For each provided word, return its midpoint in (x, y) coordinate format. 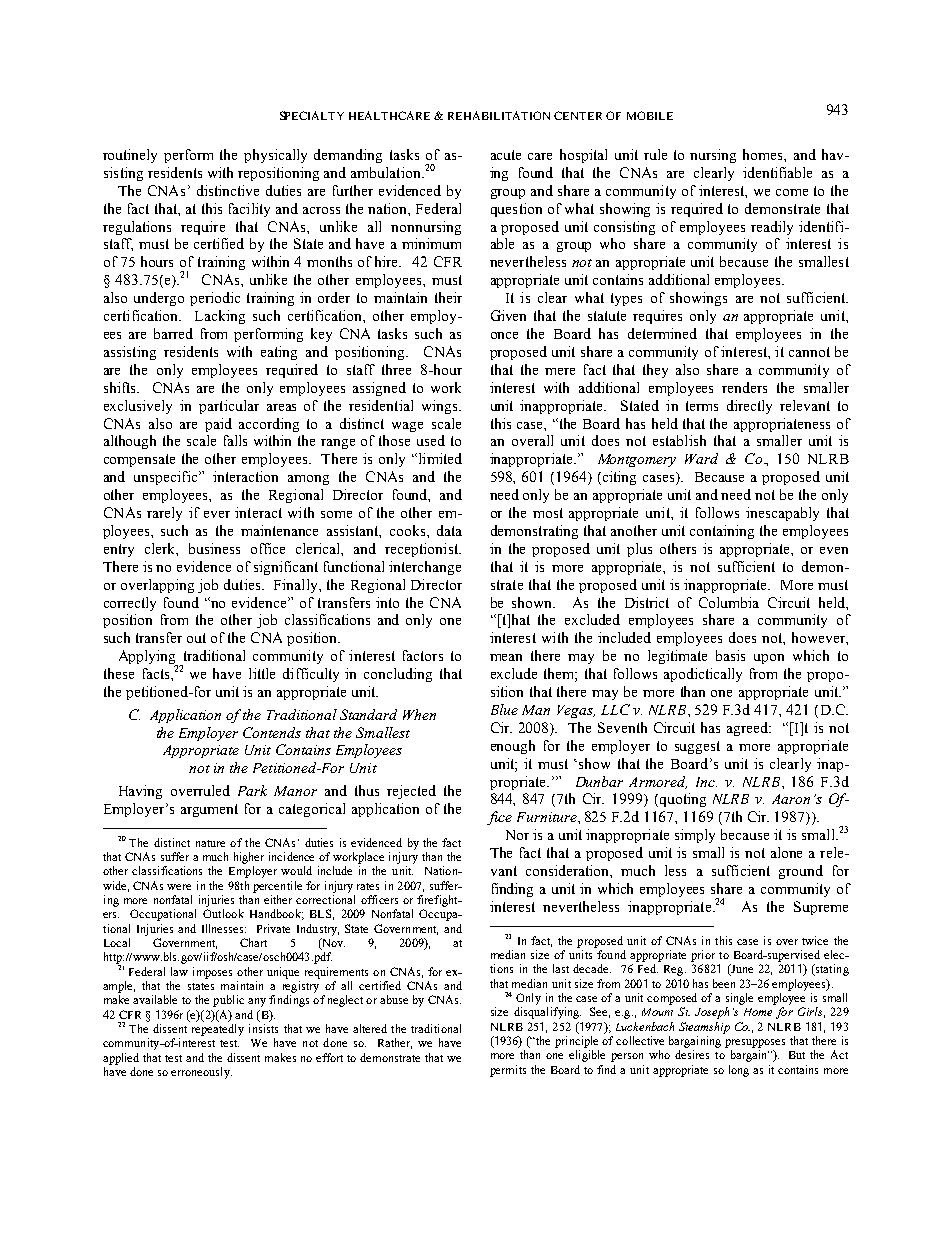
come (792, 192)
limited (439, 458)
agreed (748, 729)
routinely (130, 156)
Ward (701, 458)
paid (218, 425)
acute (506, 155)
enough (513, 747)
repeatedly (218, 1030)
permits (508, 1071)
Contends (272, 732)
